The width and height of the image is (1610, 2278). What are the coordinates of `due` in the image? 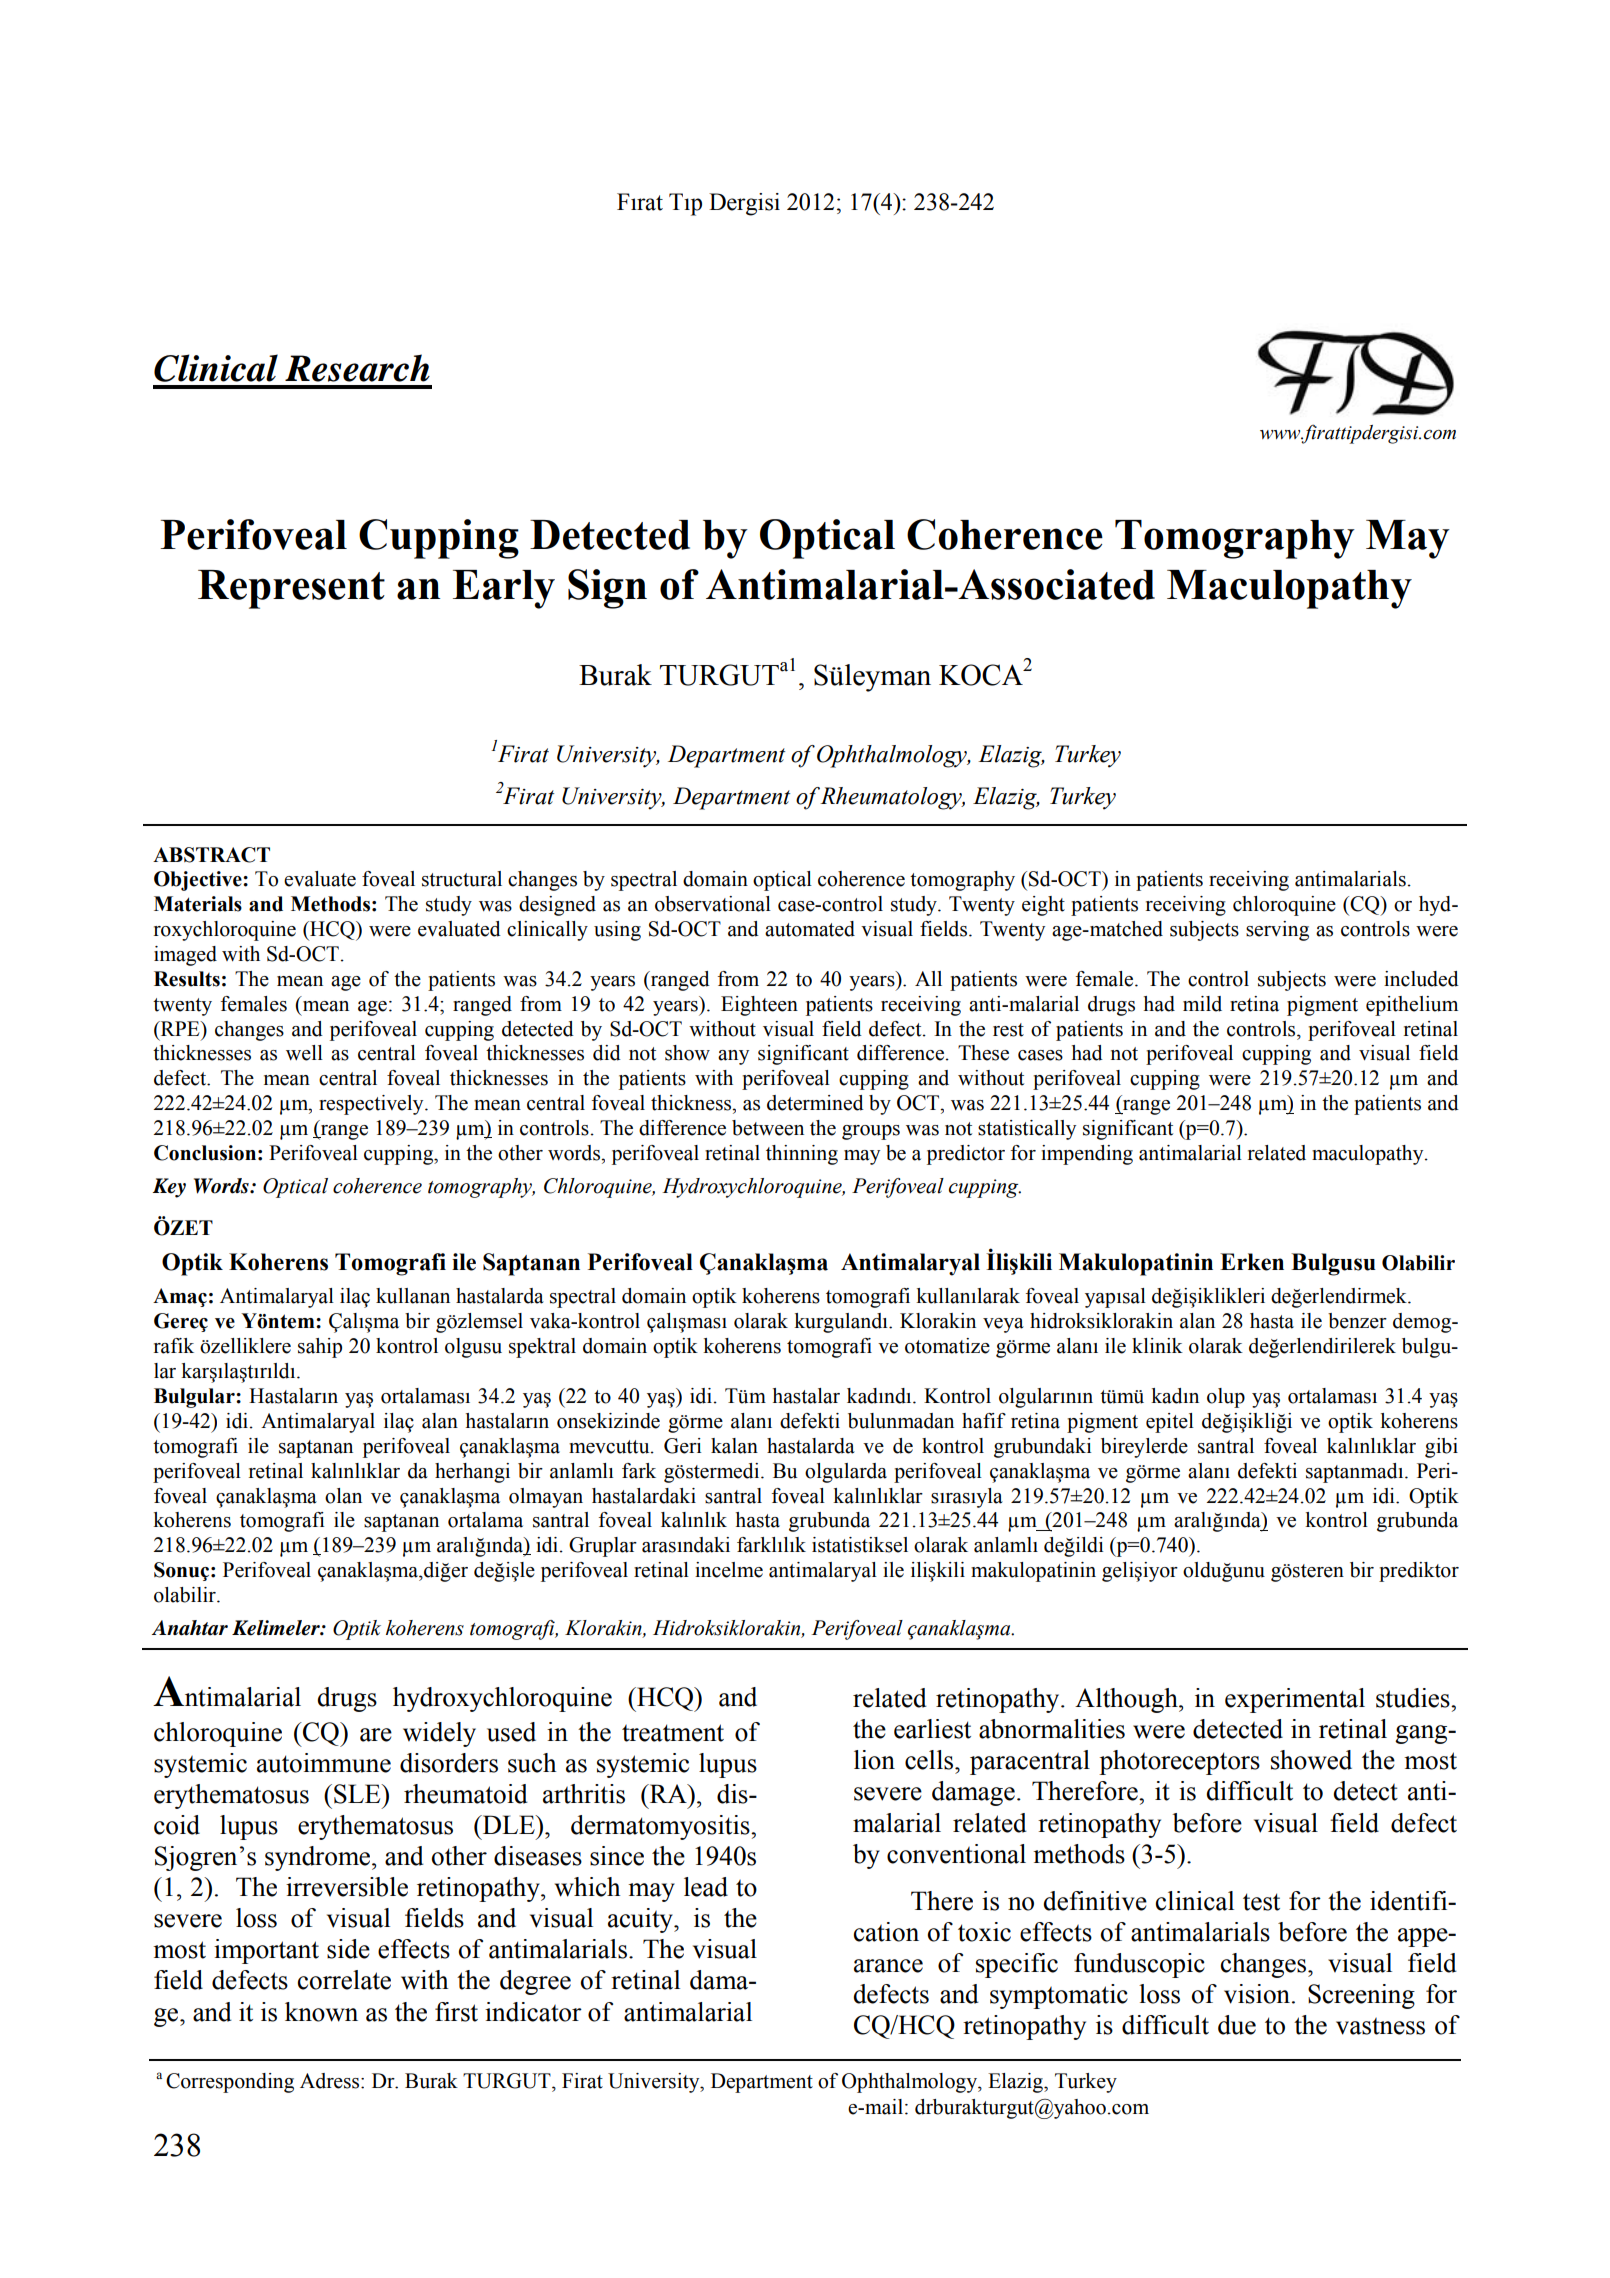 It's located at (1237, 2025).
